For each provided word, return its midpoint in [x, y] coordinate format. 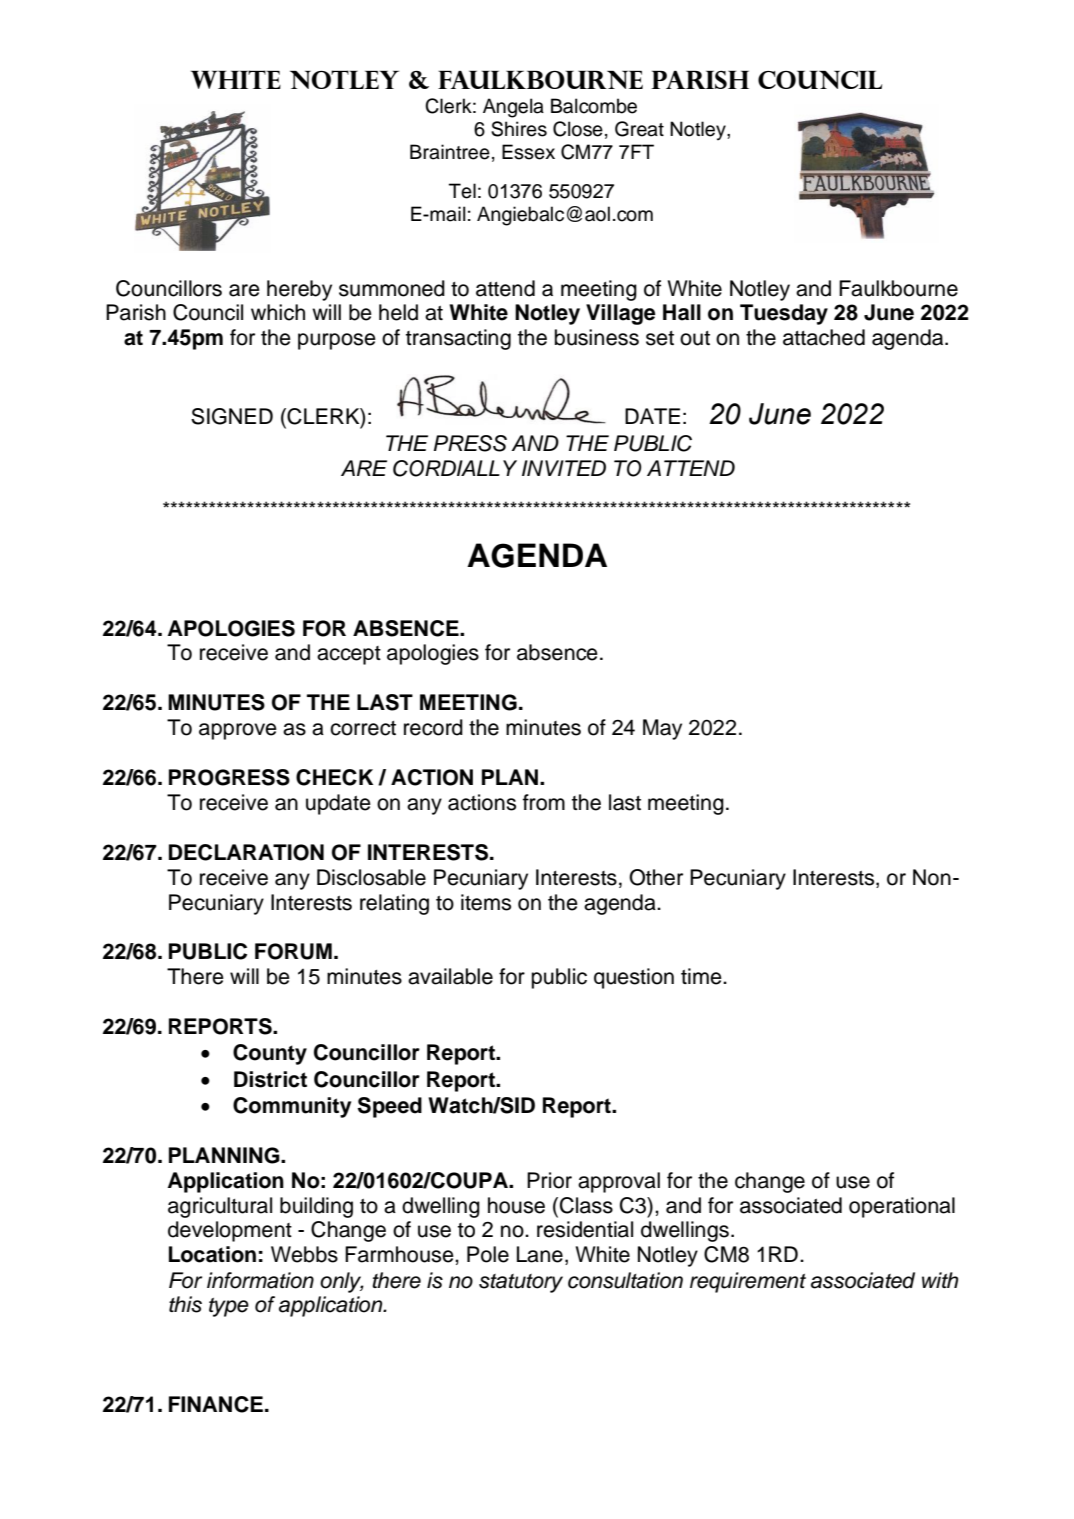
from [544, 802]
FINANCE [216, 1404]
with [940, 1280]
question [634, 978]
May [662, 729]
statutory [521, 1283]
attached [824, 337]
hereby [299, 290]
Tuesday [784, 314]
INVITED [564, 468]
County [270, 1054]
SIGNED [232, 416]
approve [238, 731]
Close [578, 129]
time [702, 976]
